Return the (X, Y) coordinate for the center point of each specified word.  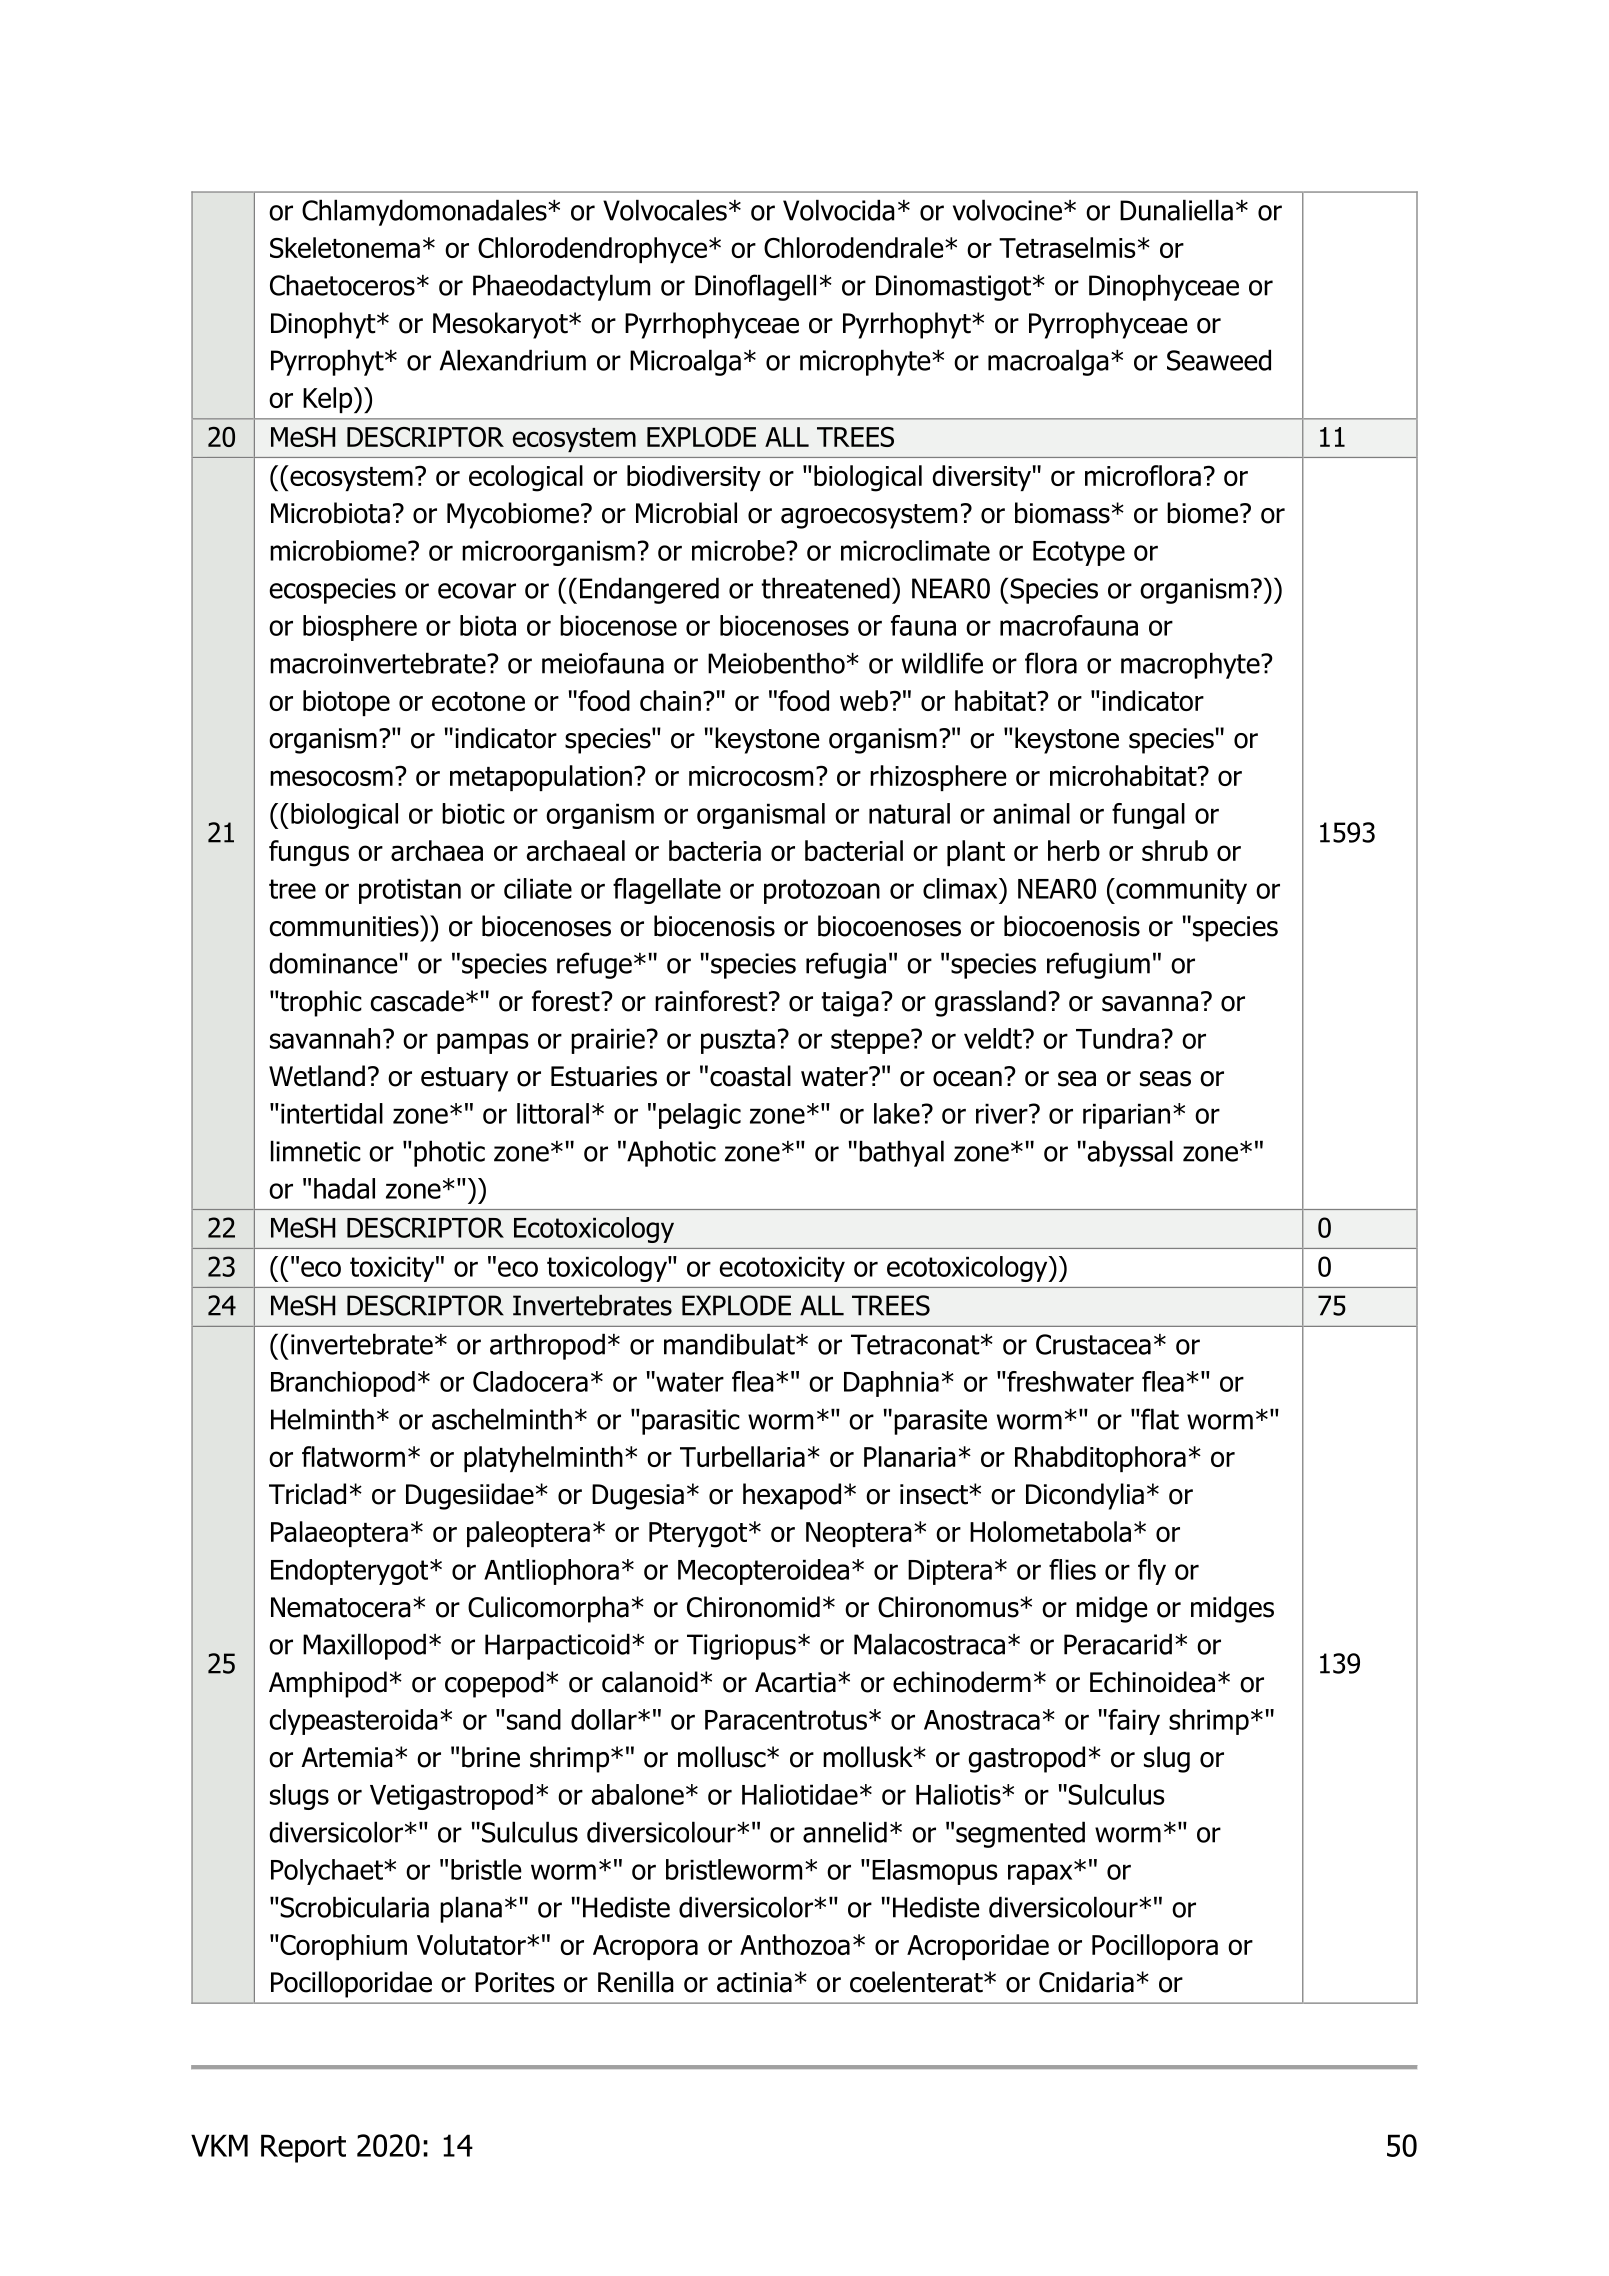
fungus (309, 853)
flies (1072, 1569)
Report (303, 2148)
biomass (1062, 513)
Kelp (329, 400)
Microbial (686, 513)
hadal (344, 1188)
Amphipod (328, 1684)
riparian (1126, 1116)
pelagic (700, 1116)
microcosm (751, 776)
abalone (637, 1794)
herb (1074, 850)
